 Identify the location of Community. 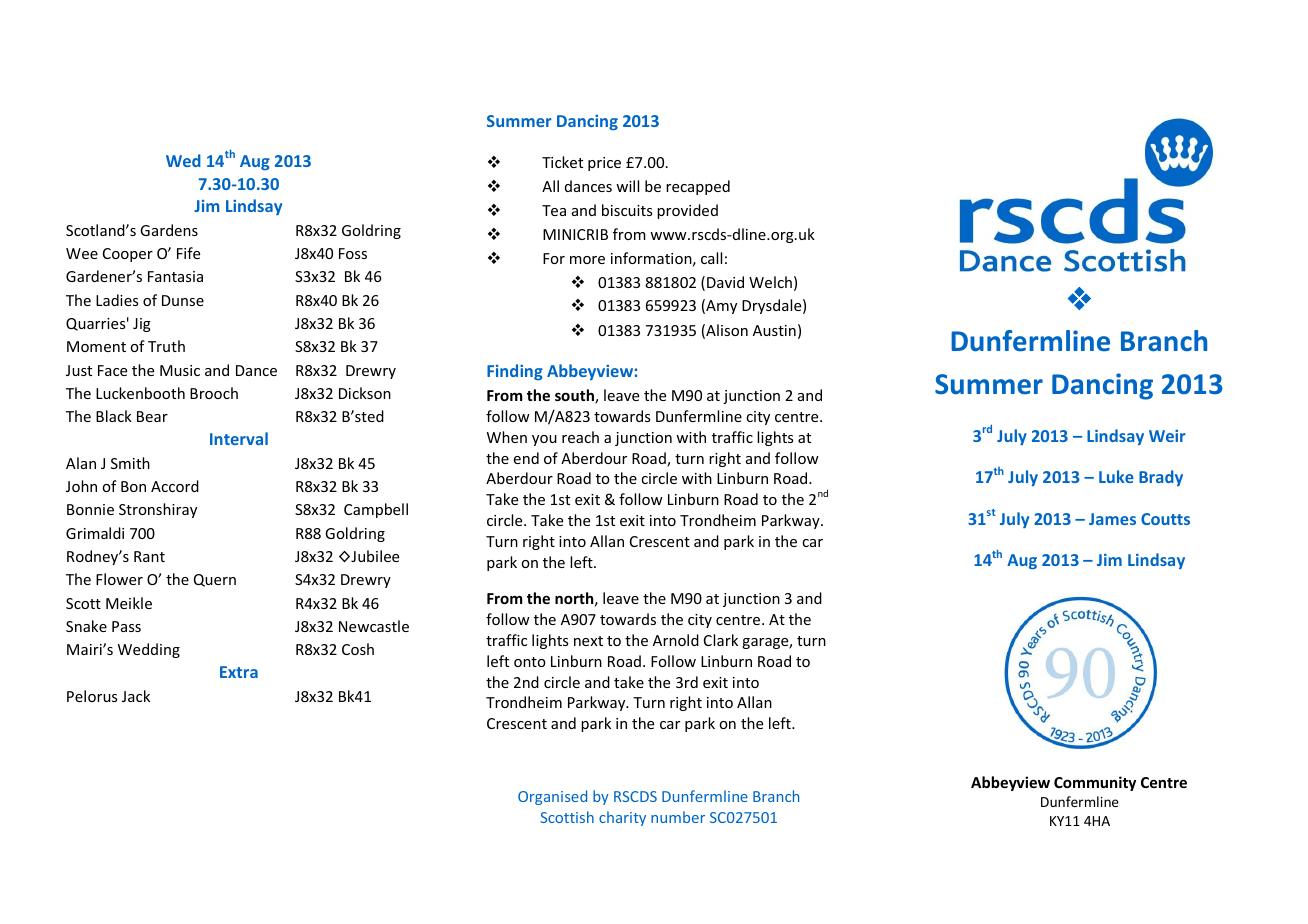
(1095, 783).
